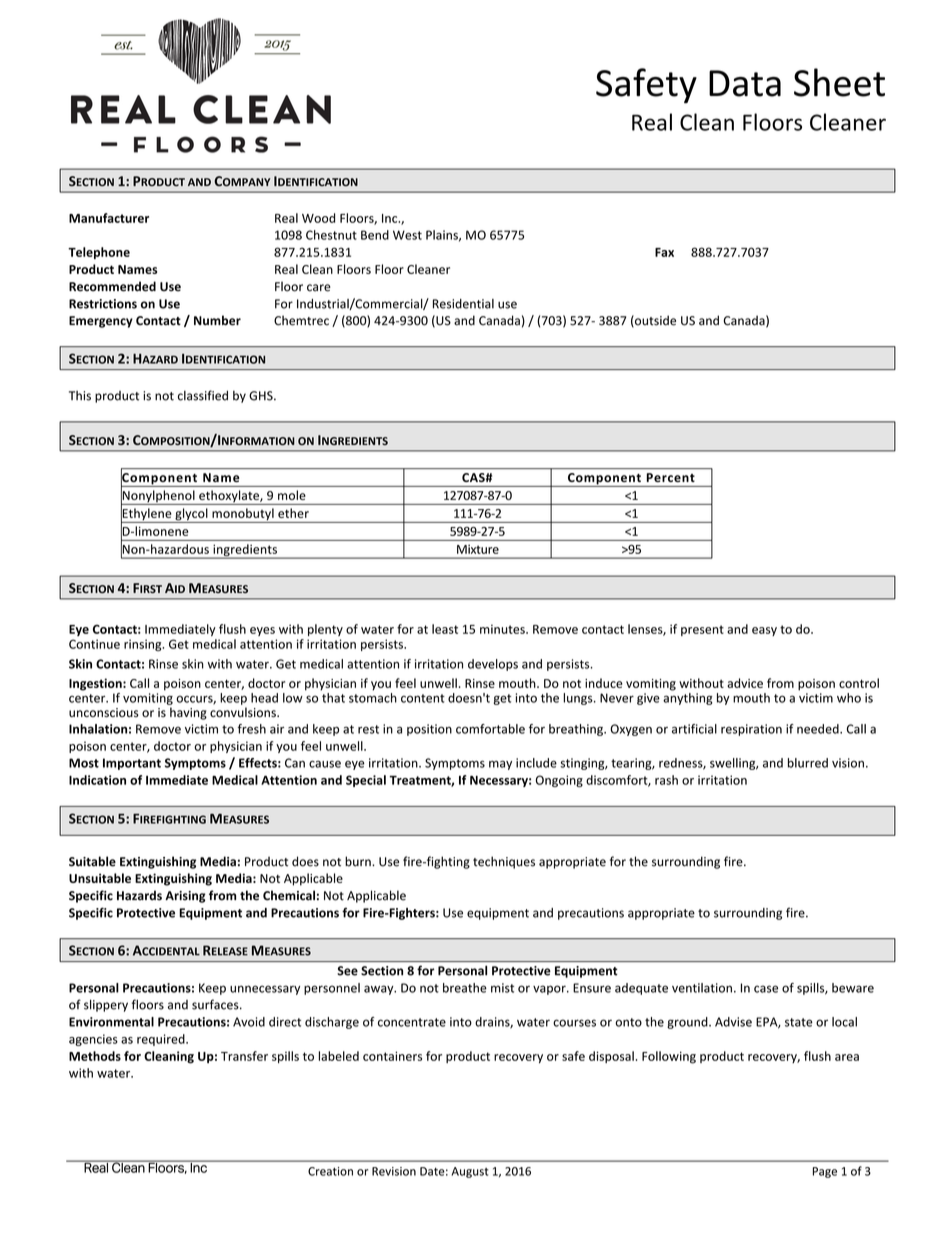 The image size is (952, 1233). Describe the element at coordinates (109, 218) in the image. I see `Manufacturer` at that location.
